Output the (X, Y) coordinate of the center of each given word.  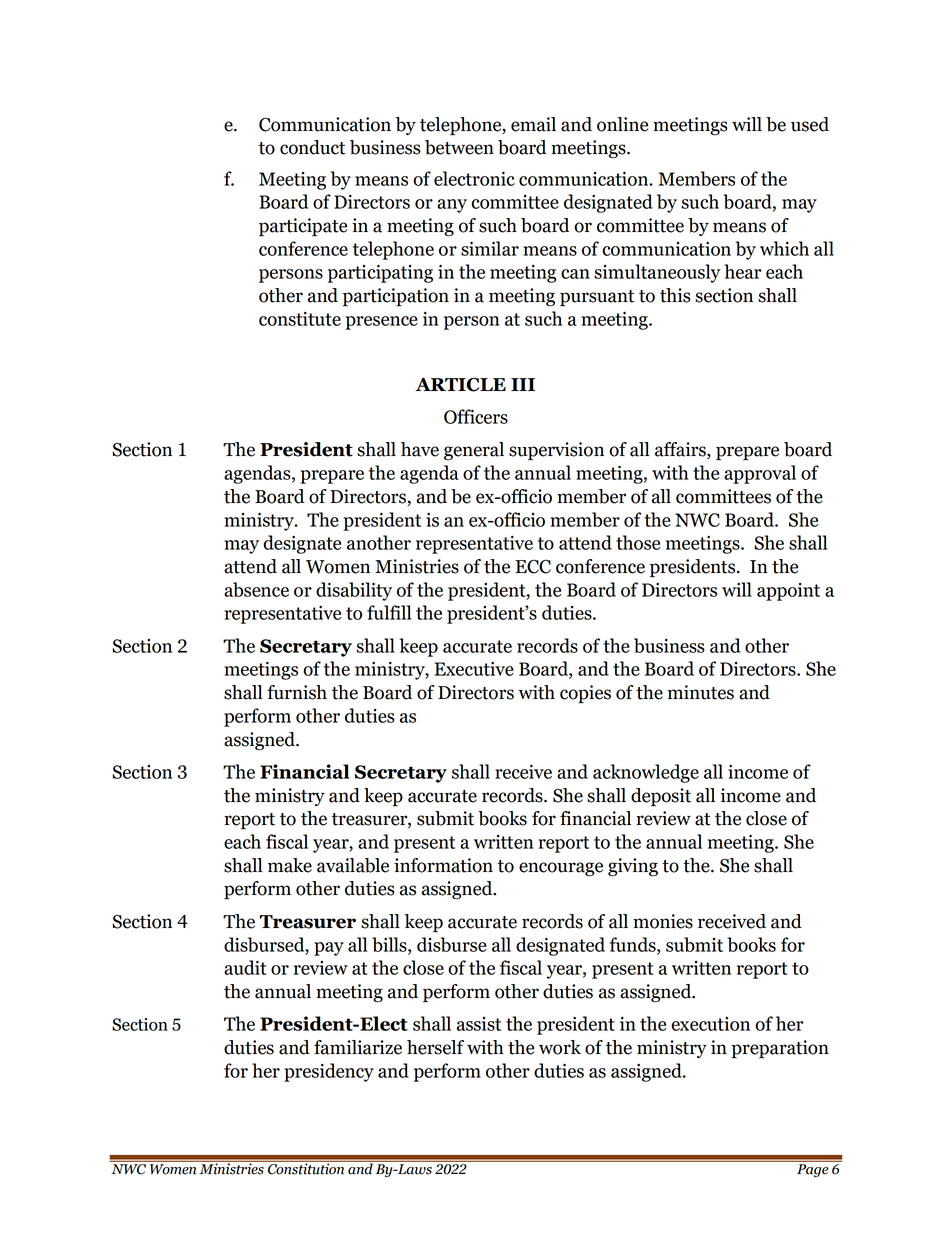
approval (760, 474)
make (290, 865)
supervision (556, 451)
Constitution (306, 1168)
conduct (312, 147)
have (420, 449)
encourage (561, 869)
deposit (661, 797)
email (533, 124)
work (560, 1047)
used (810, 124)
